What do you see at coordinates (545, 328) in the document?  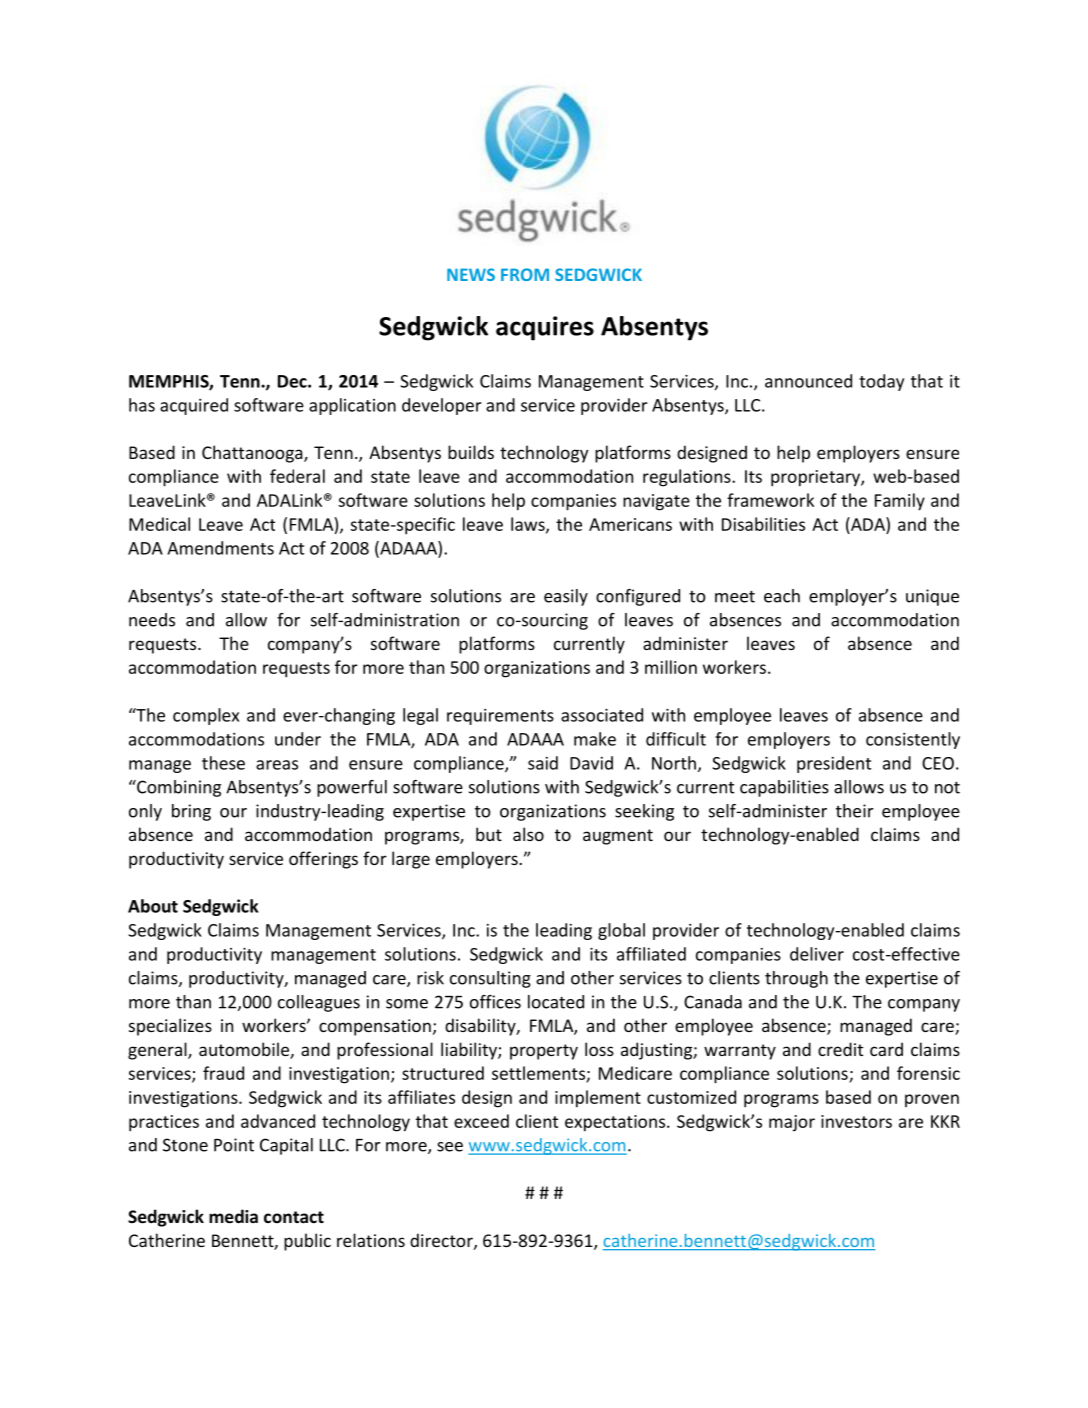 I see `acquires` at bounding box center [545, 328].
